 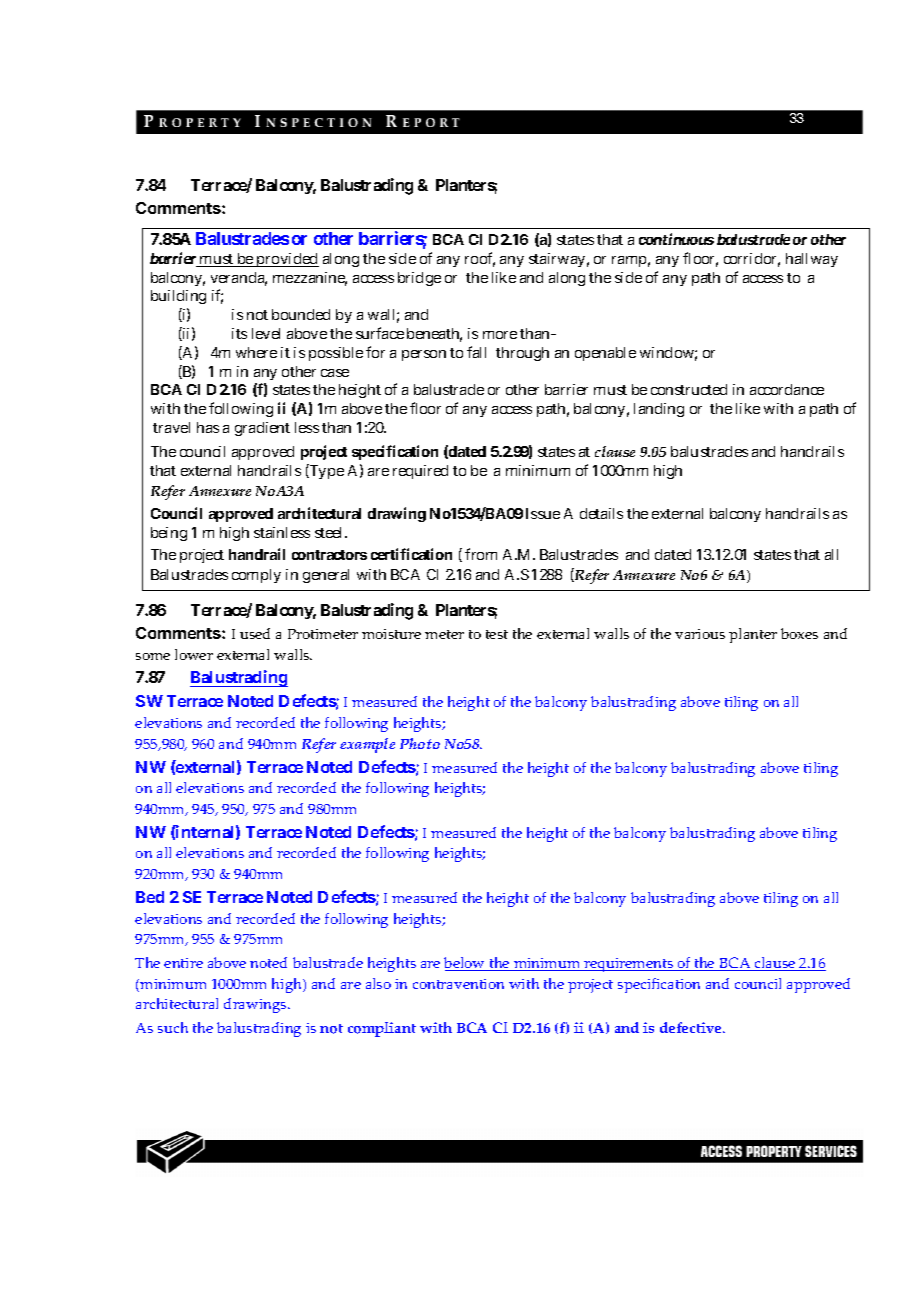 I want to click on roof, so click(x=480, y=259).
